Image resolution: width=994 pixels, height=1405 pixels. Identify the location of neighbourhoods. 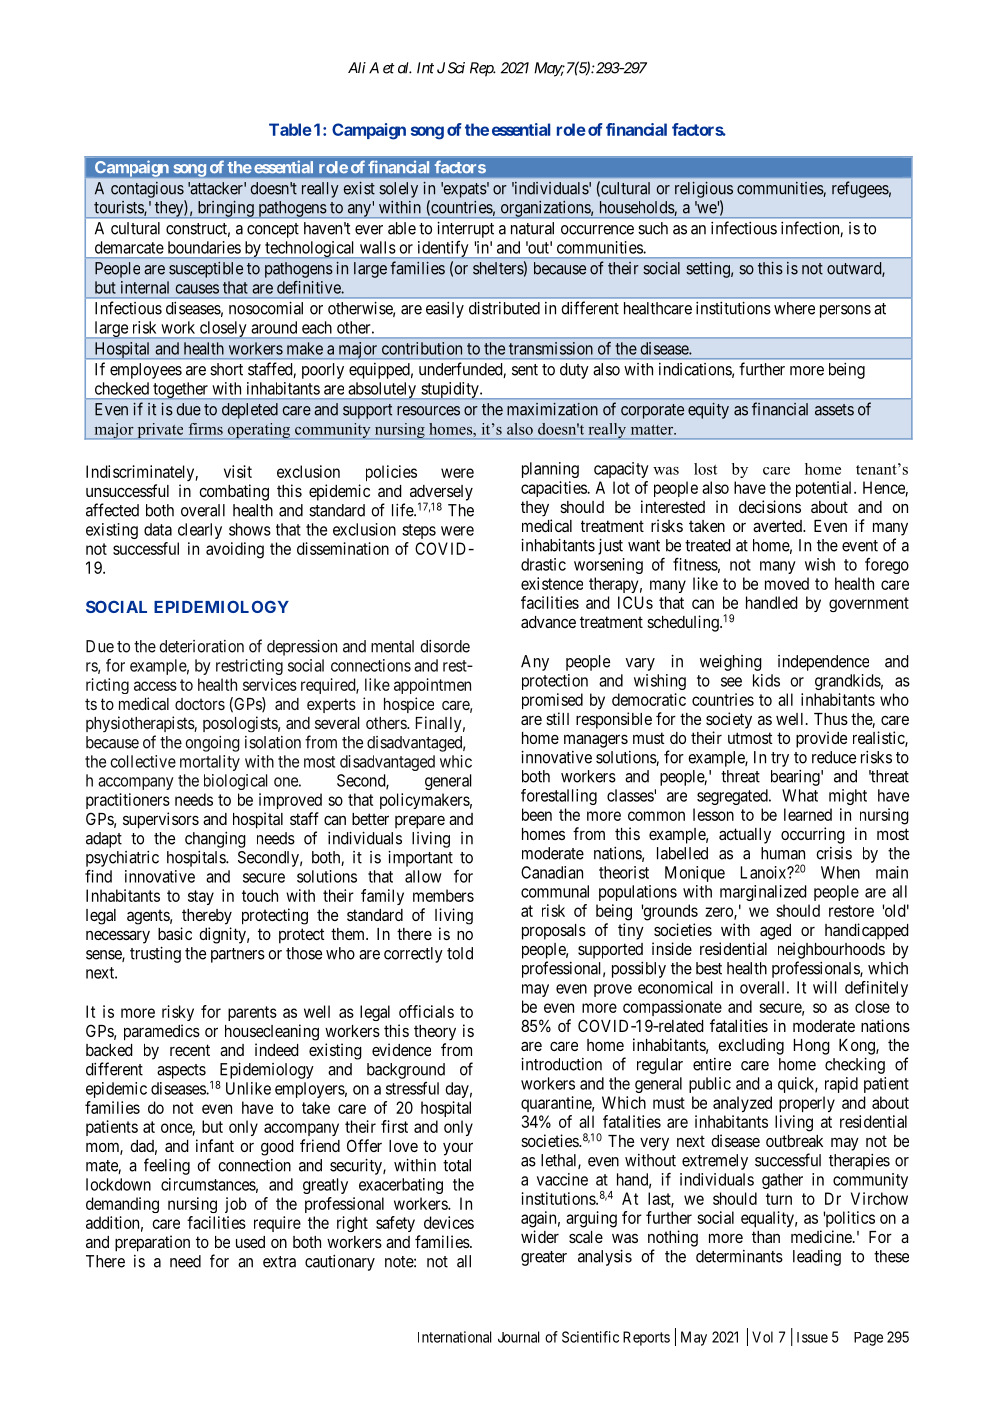
(831, 950).
